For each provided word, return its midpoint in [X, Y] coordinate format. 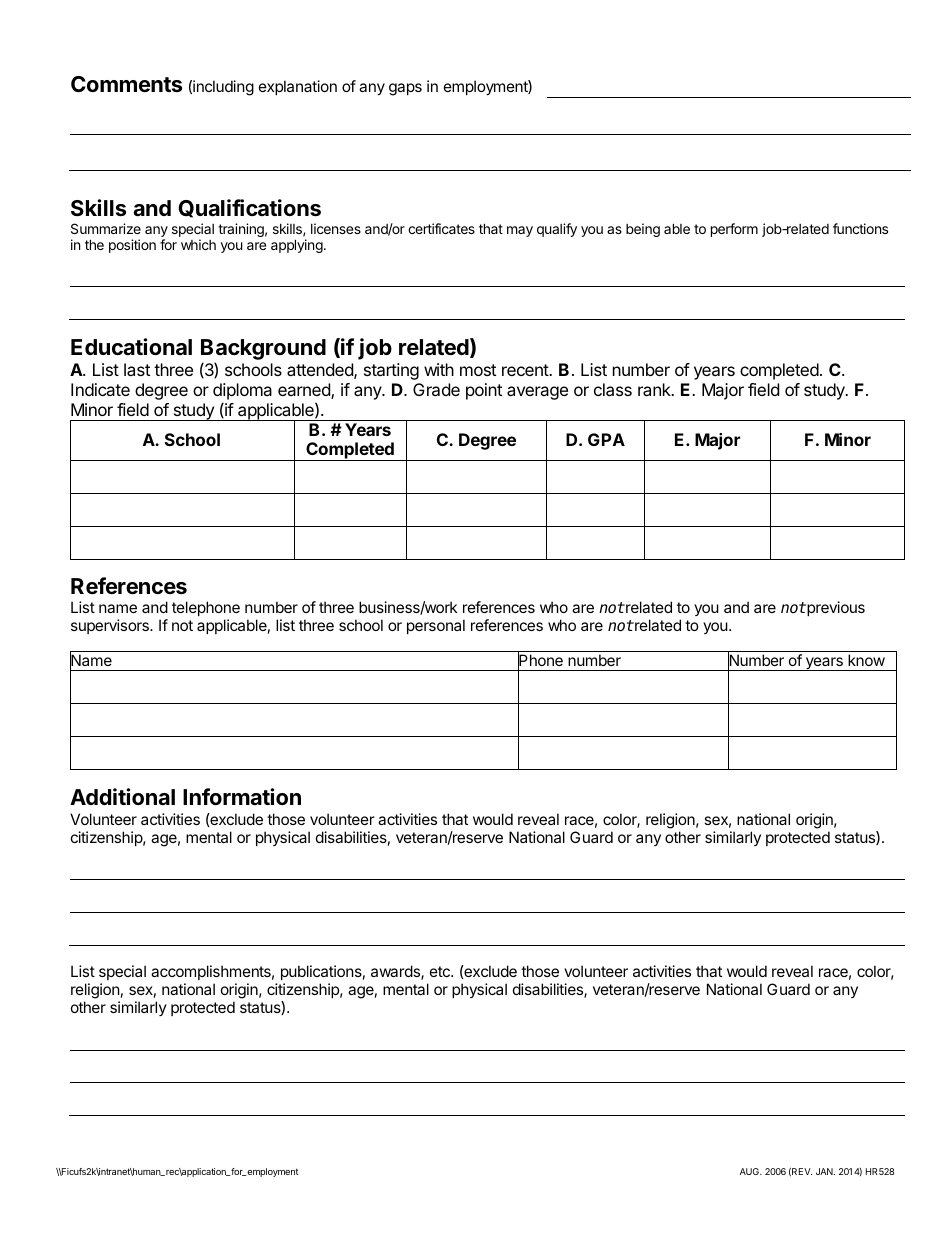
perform [734, 230]
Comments [126, 84]
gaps [405, 89]
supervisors [111, 626]
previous [835, 608]
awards [396, 972]
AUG [750, 1171]
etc [441, 971]
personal [436, 626]
